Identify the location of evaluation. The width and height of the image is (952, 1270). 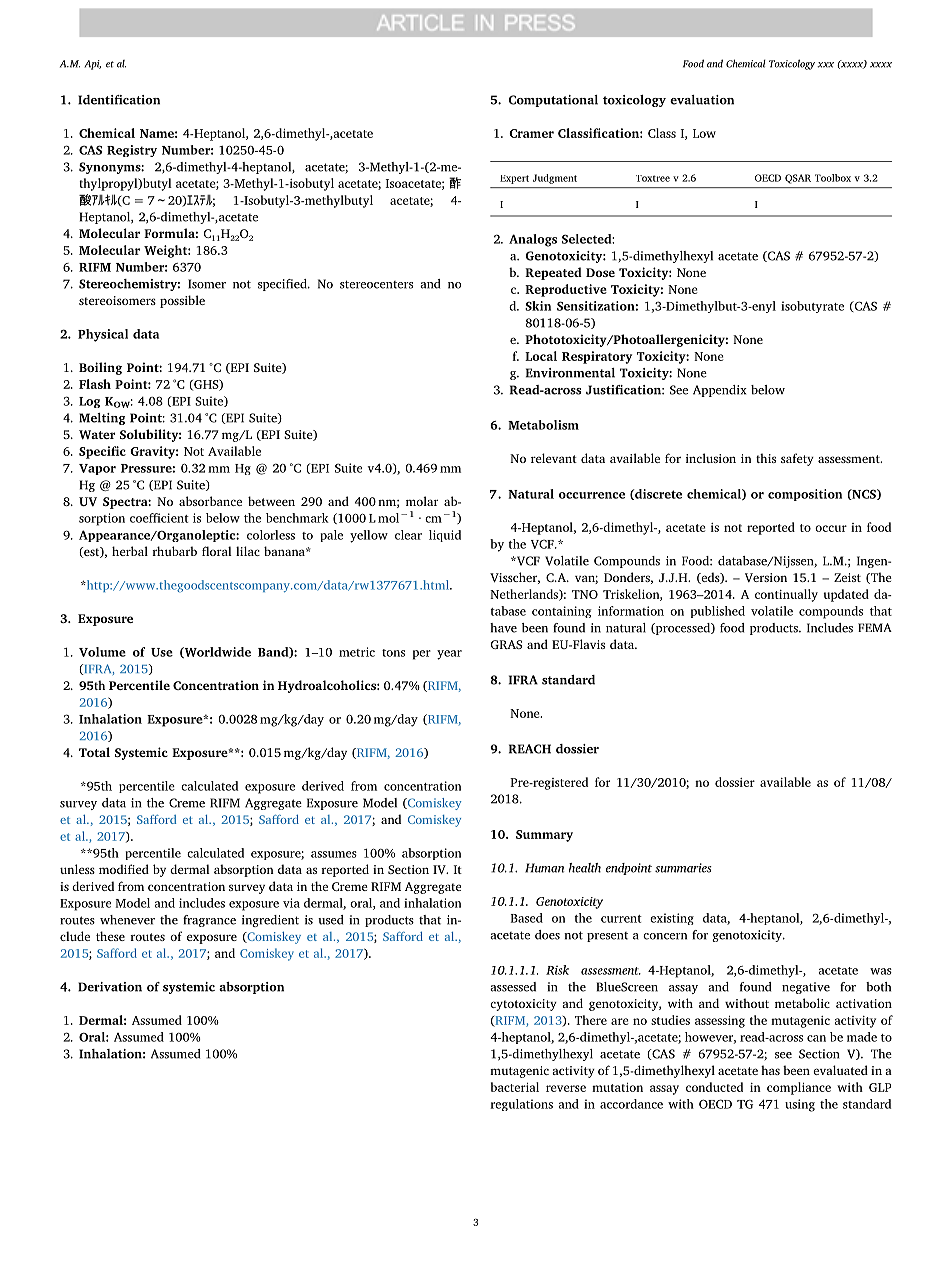
(702, 100).
